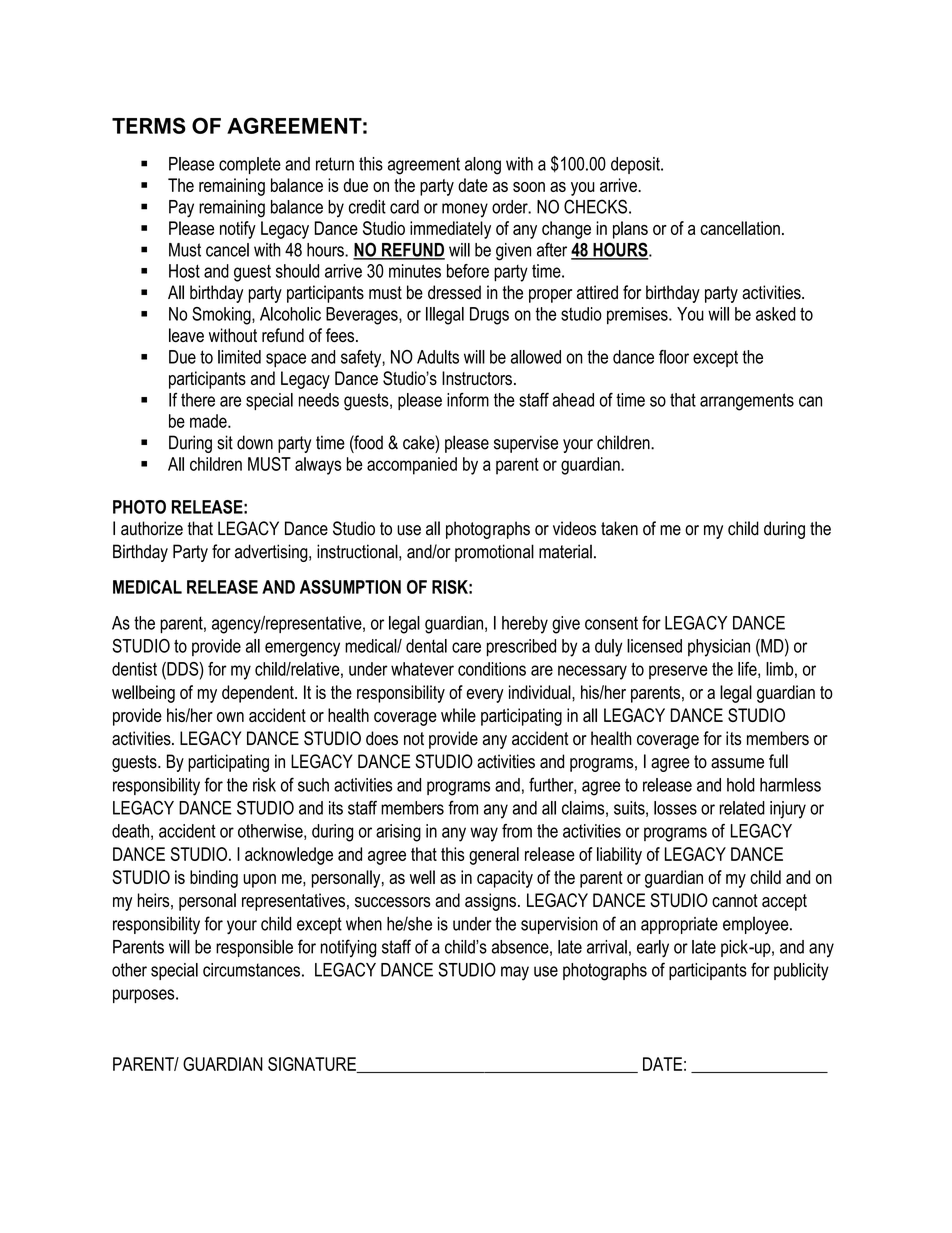  Describe the element at coordinates (438, 357) in the screenshot. I see `Adults` at that location.
